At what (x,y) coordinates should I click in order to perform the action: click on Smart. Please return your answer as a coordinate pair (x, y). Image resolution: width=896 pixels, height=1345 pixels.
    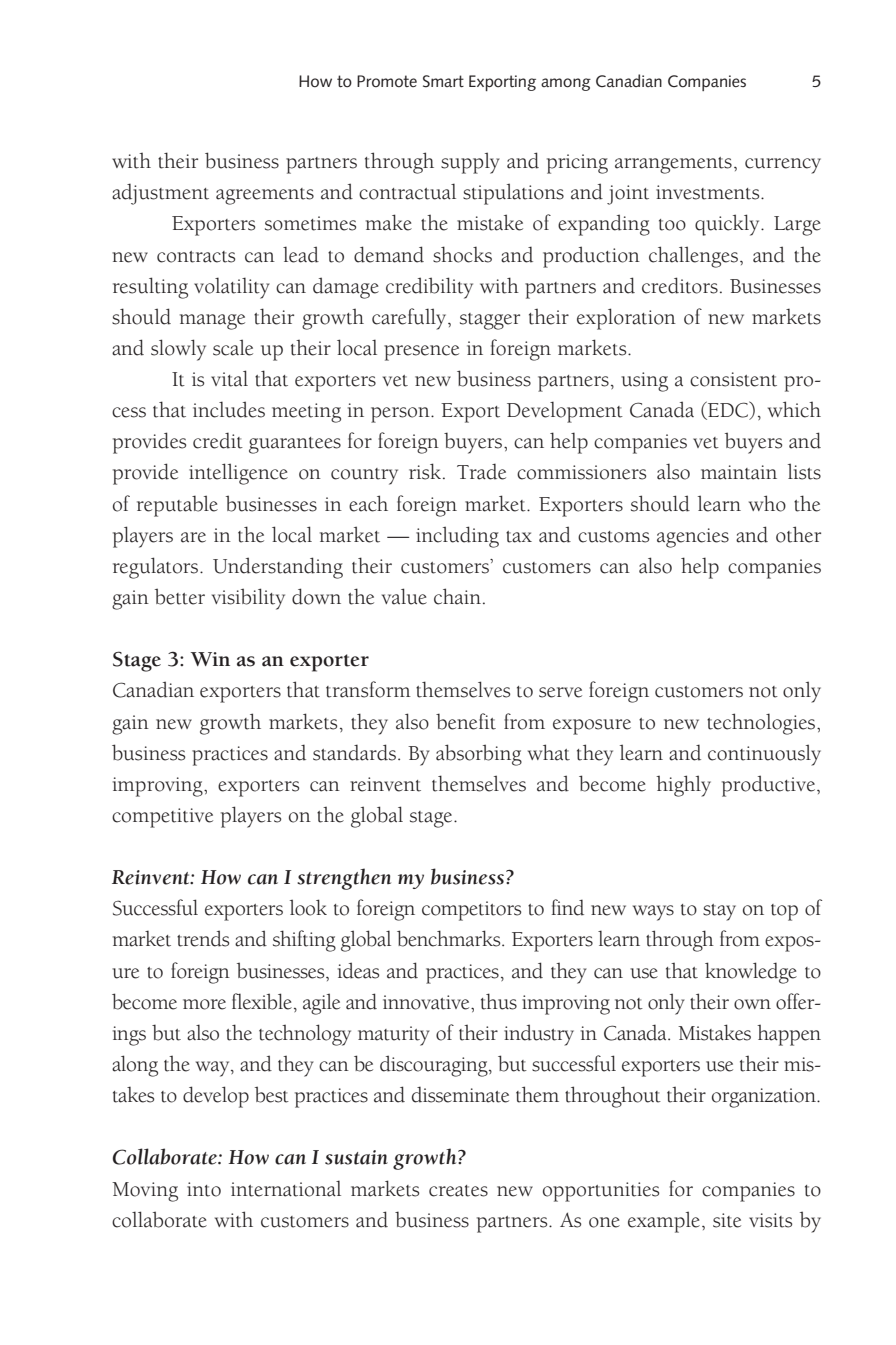
    Looking at the image, I should click on (443, 81).
